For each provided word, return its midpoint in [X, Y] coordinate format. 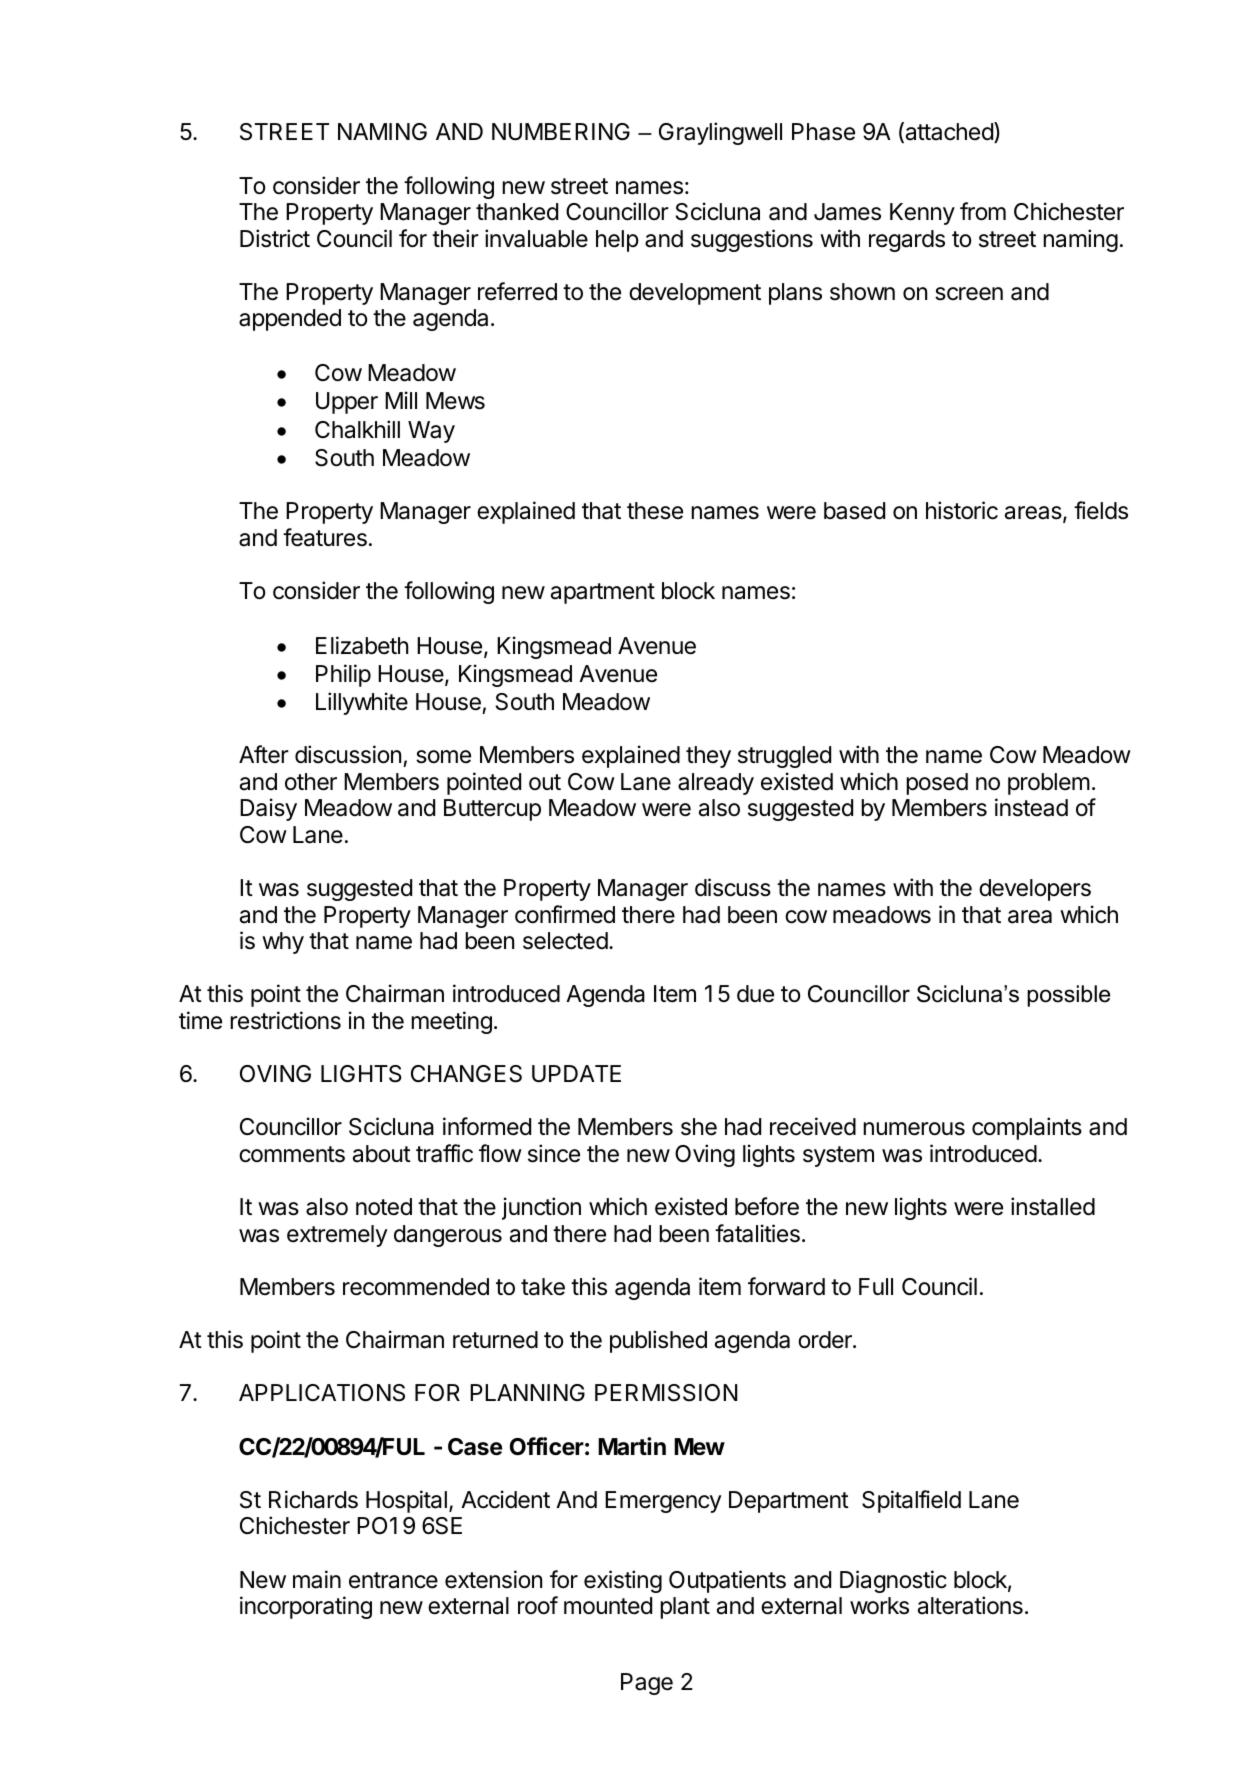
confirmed [565, 914]
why [283, 943]
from [983, 211]
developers [1035, 890]
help [617, 241]
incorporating [306, 1607]
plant [685, 1608]
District [275, 238]
